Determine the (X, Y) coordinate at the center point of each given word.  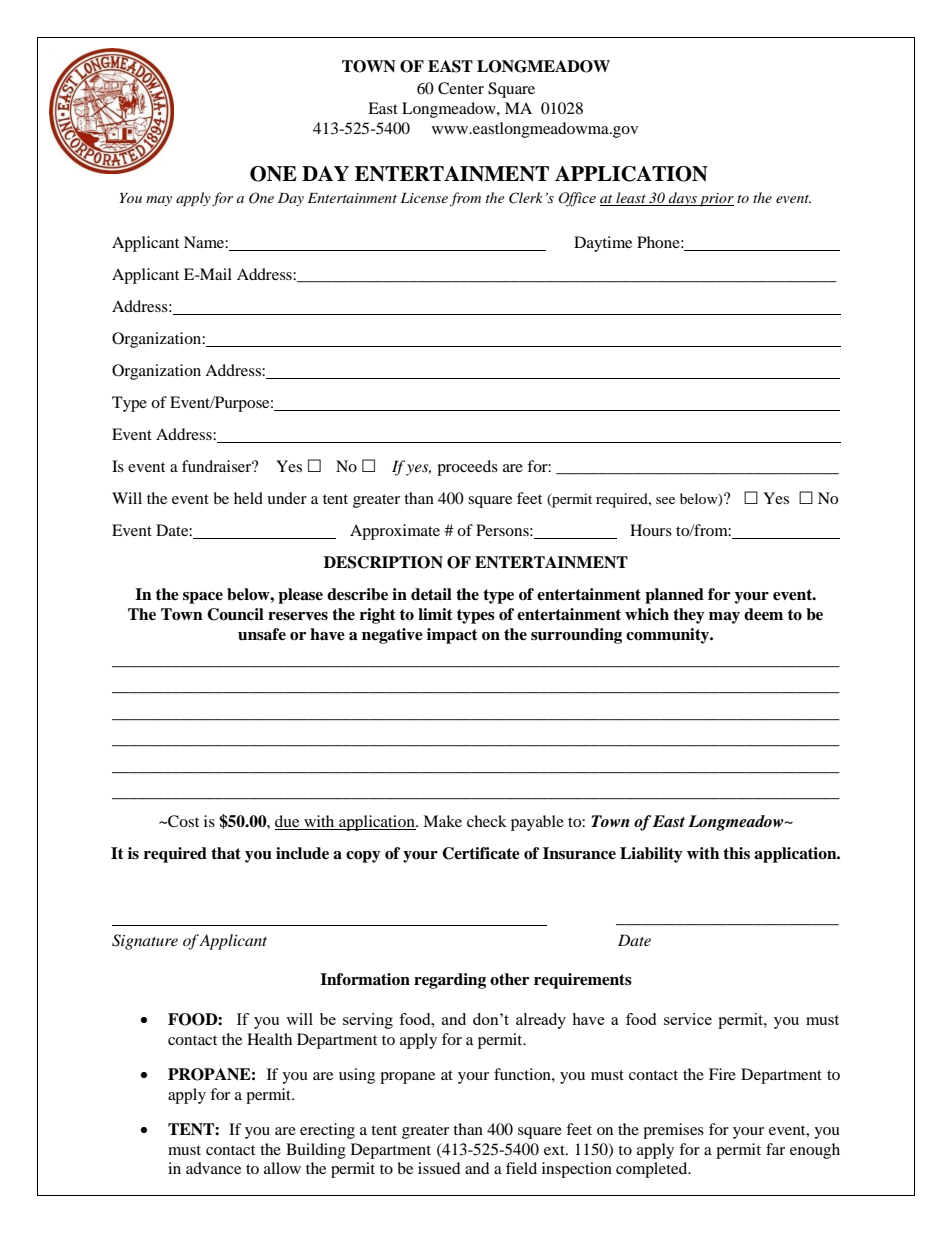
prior (716, 200)
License (424, 198)
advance (213, 1168)
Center (461, 88)
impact (452, 636)
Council (235, 614)
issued (439, 1168)
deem (763, 614)
